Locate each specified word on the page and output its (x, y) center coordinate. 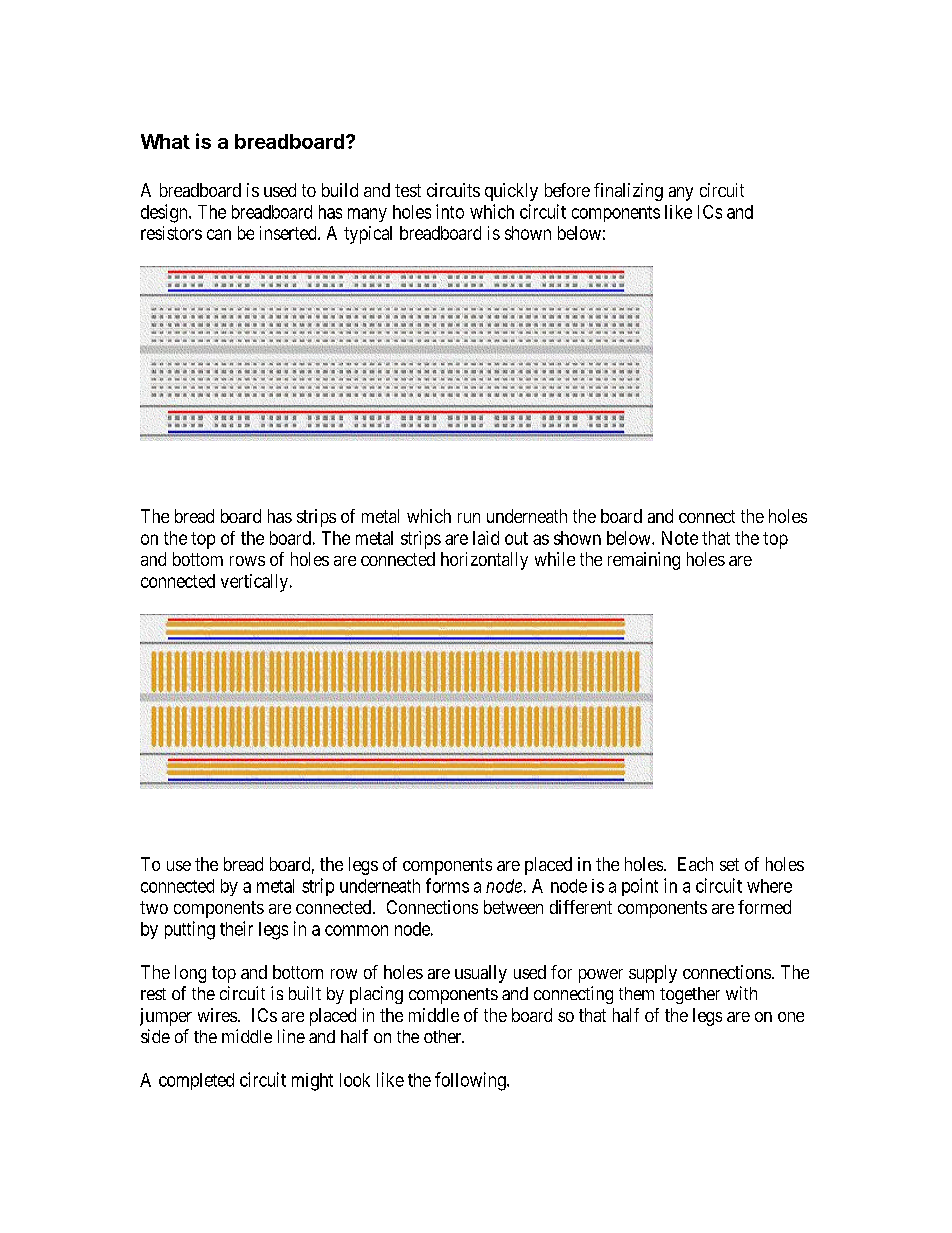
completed (196, 1081)
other (444, 1036)
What (165, 141)
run (469, 518)
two (154, 907)
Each (695, 864)
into (450, 211)
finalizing (628, 192)
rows (247, 561)
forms (447, 885)
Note (680, 538)
